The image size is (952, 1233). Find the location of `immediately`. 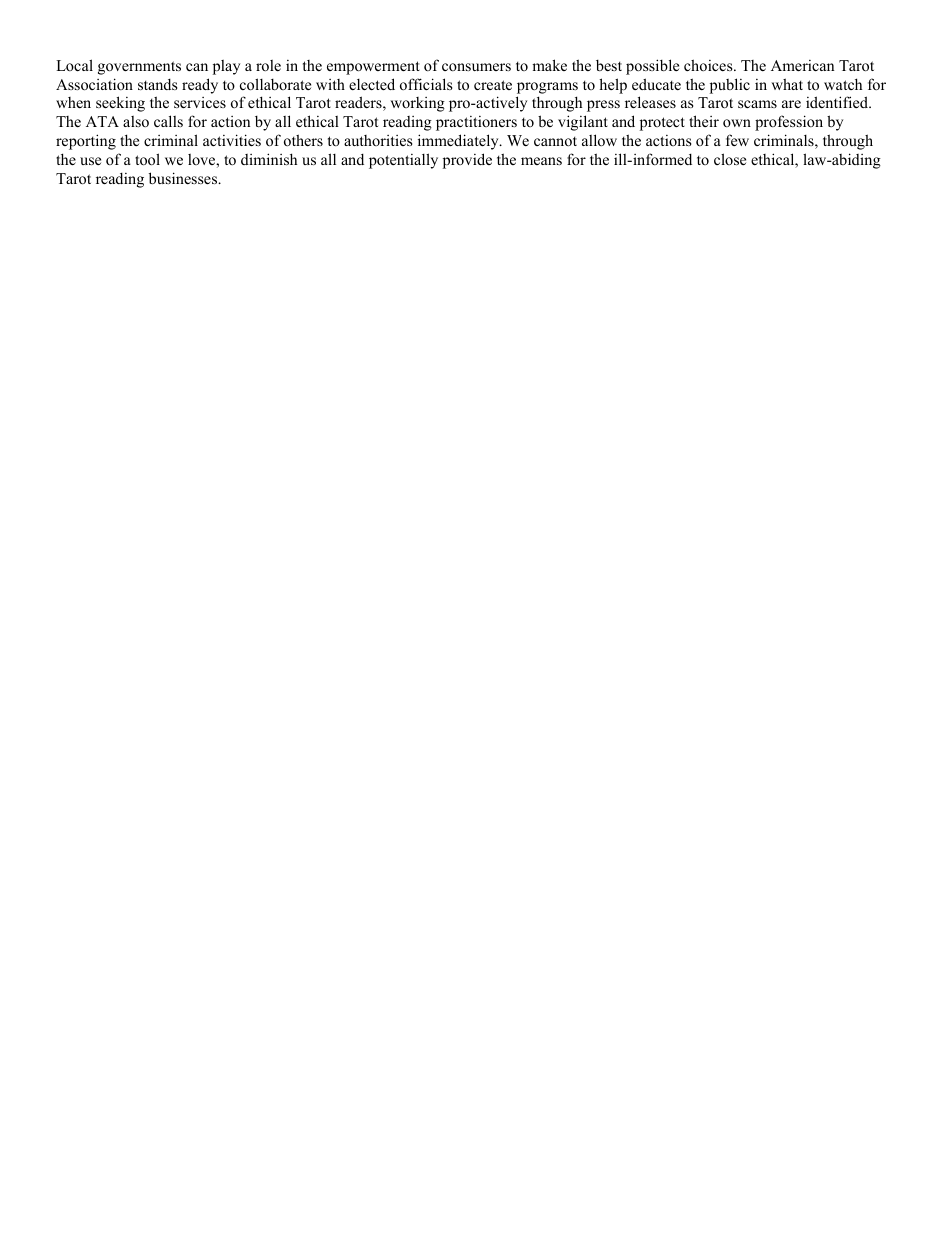

immediately is located at coordinates (459, 142).
